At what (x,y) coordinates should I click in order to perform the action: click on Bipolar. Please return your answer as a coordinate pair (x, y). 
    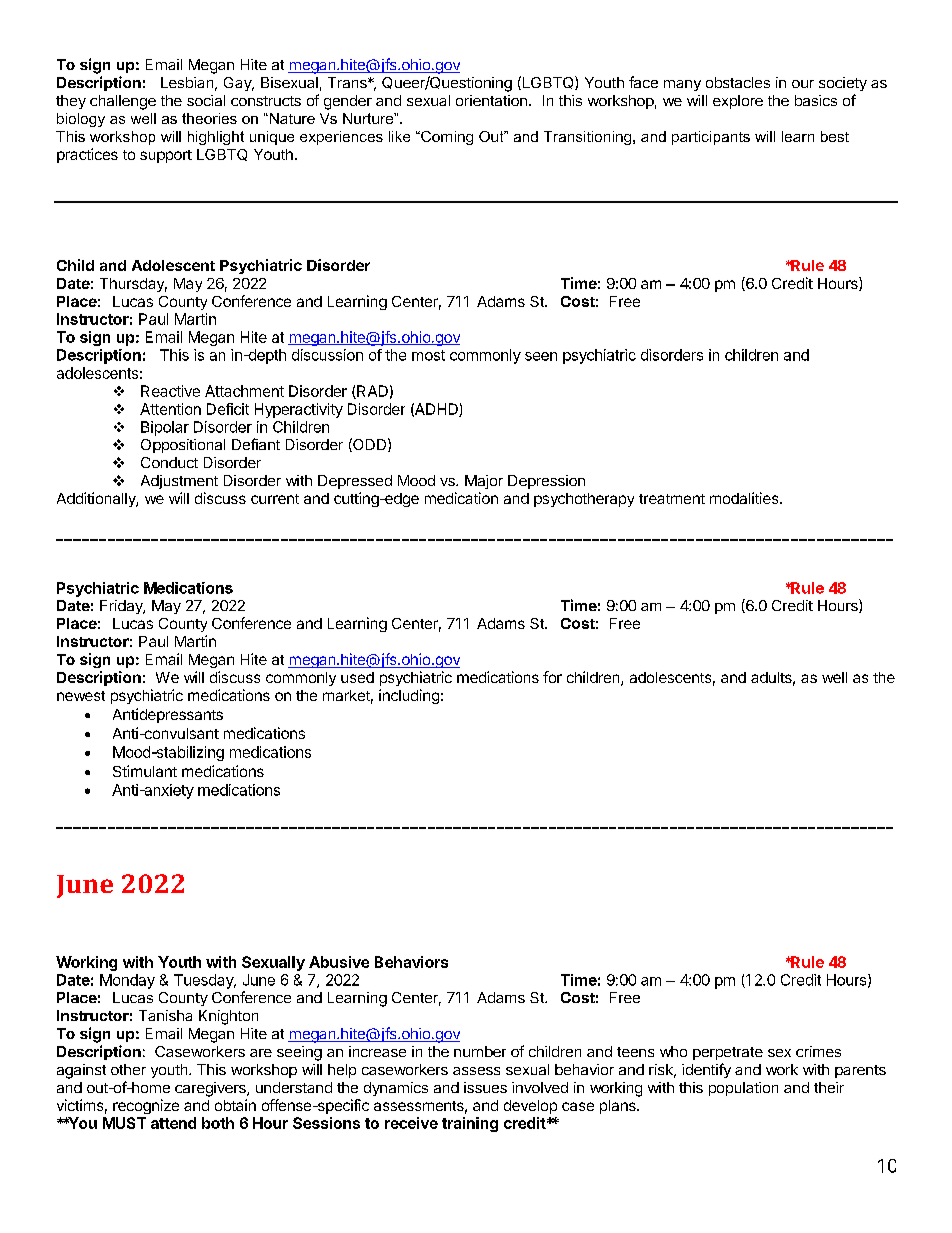
    Looking at the image, I should click on (165, 428).
